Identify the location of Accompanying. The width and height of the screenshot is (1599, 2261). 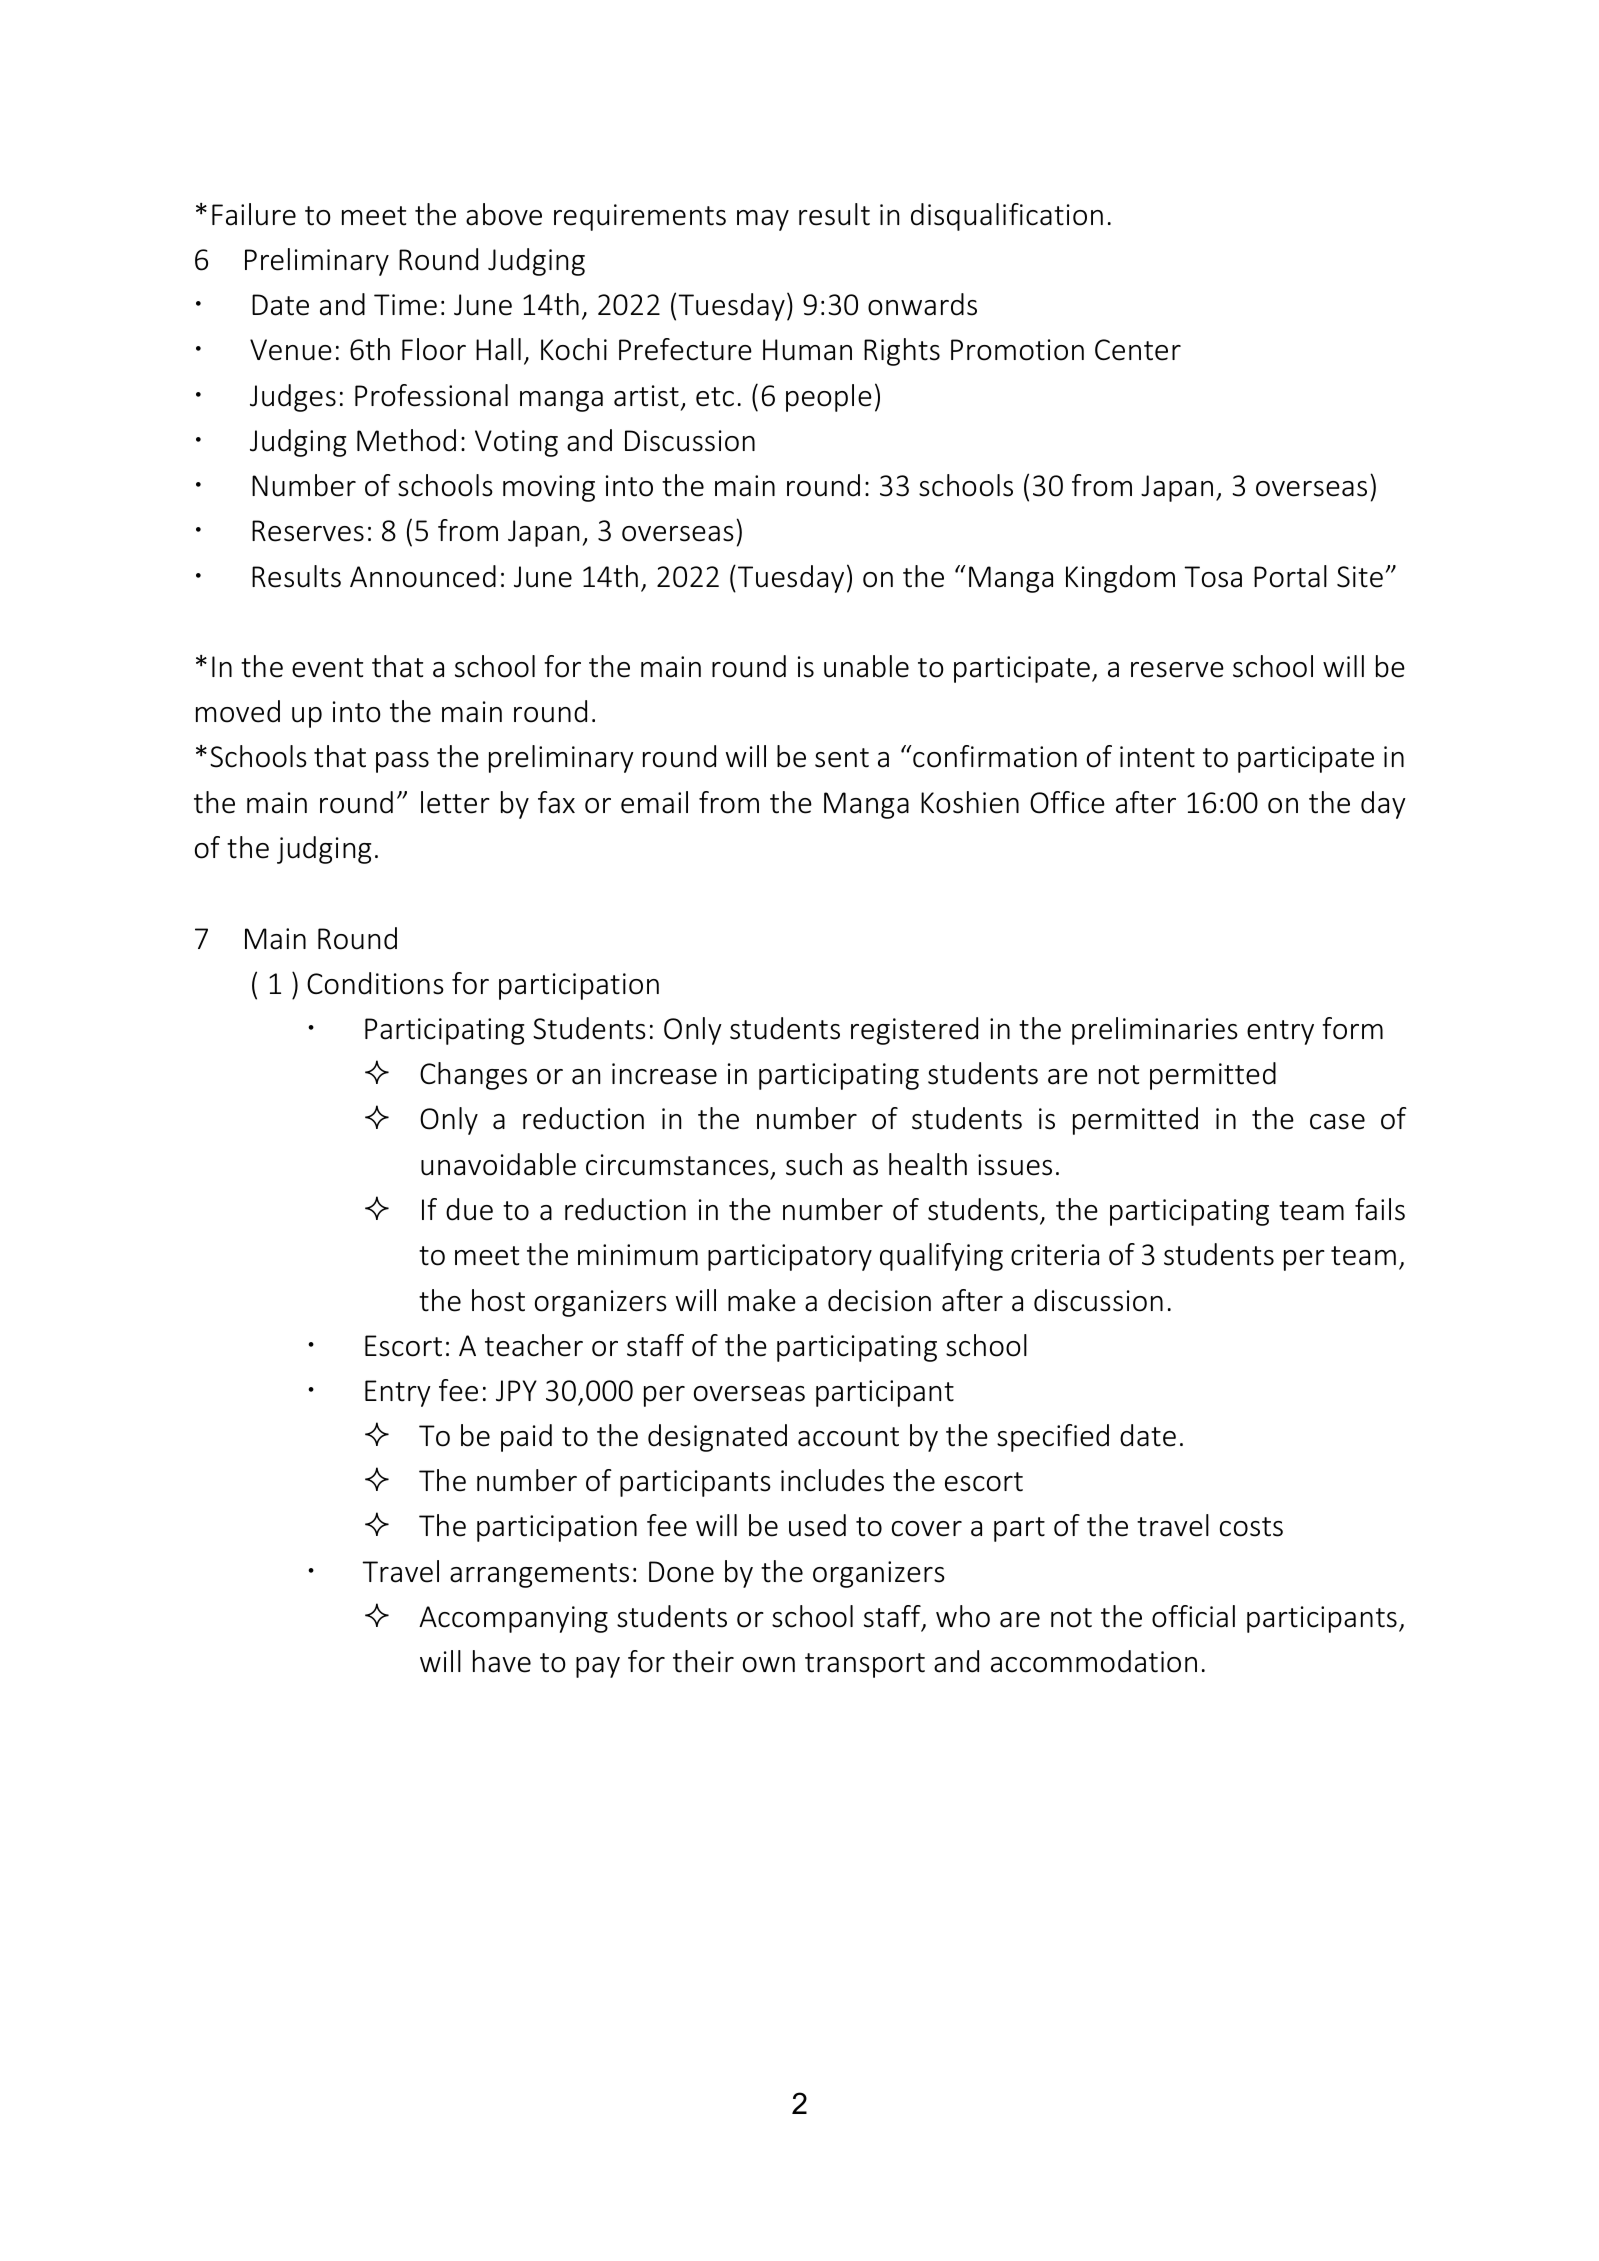
(513, 1619).
